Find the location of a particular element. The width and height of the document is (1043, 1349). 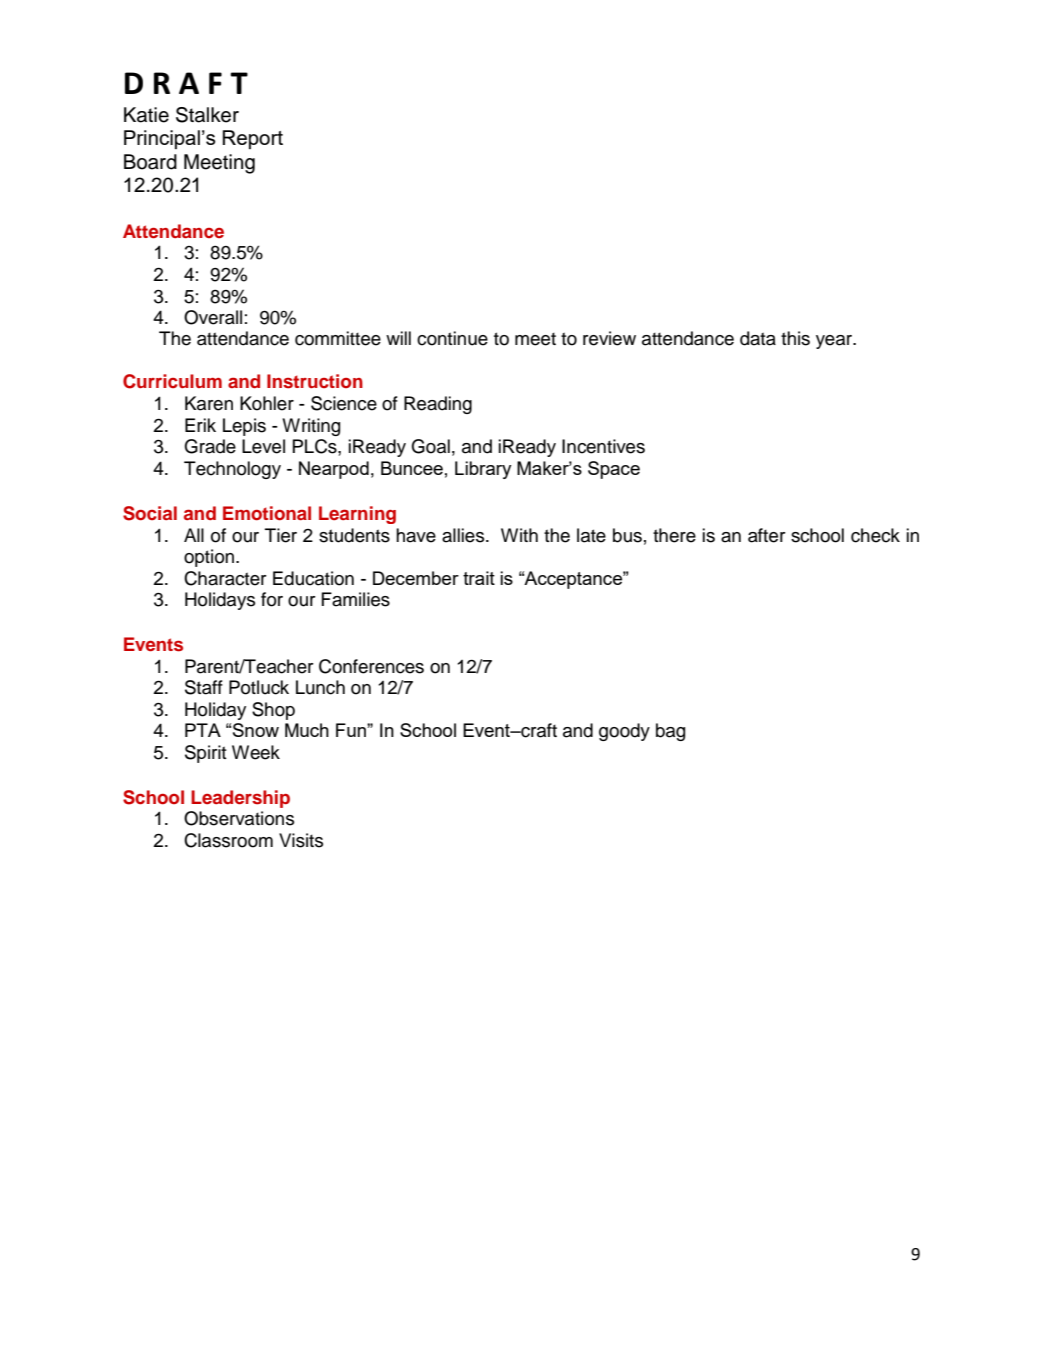

Observations is located at coordinates (239, 818).
